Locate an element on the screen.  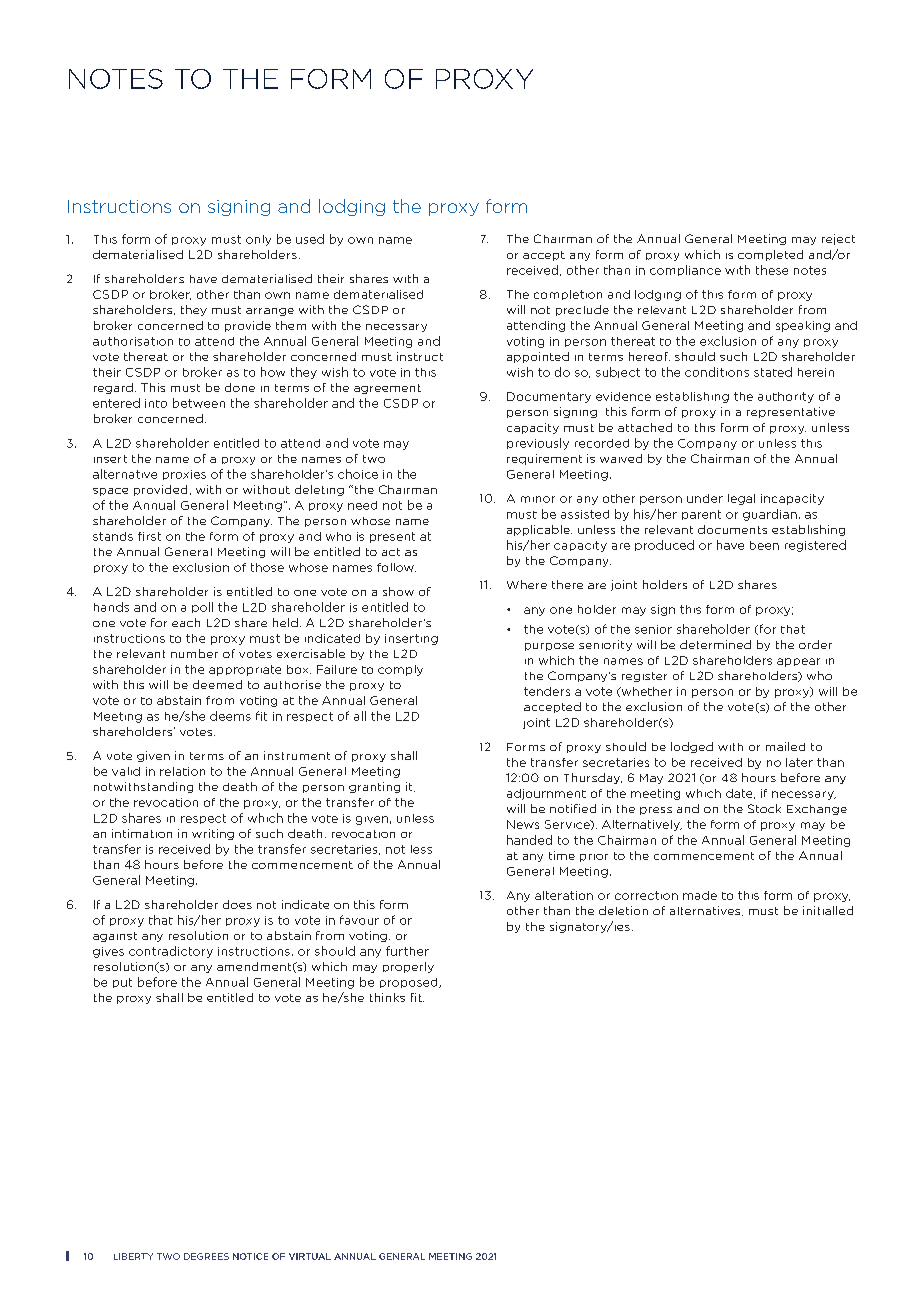
legal is located at coordinates (741, 499).
